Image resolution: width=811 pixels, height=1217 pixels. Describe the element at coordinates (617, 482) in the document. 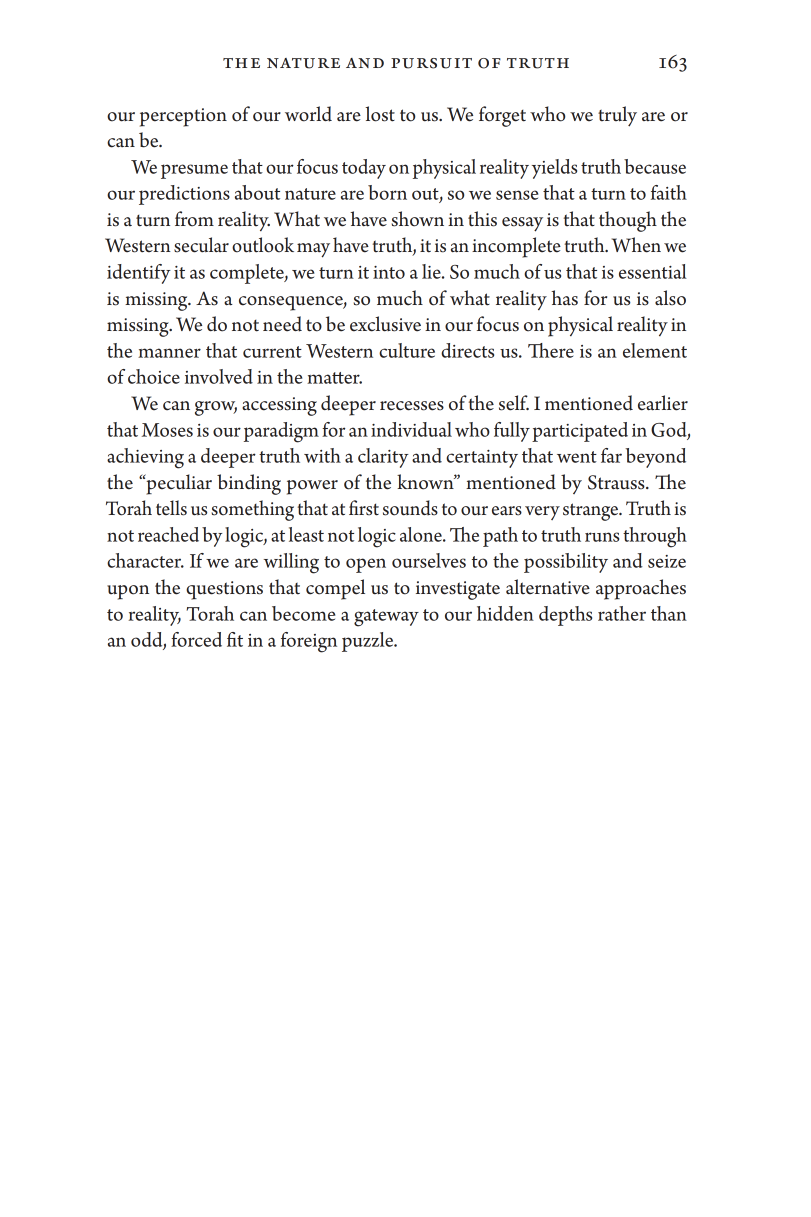

I see `Strauss` at that location.
